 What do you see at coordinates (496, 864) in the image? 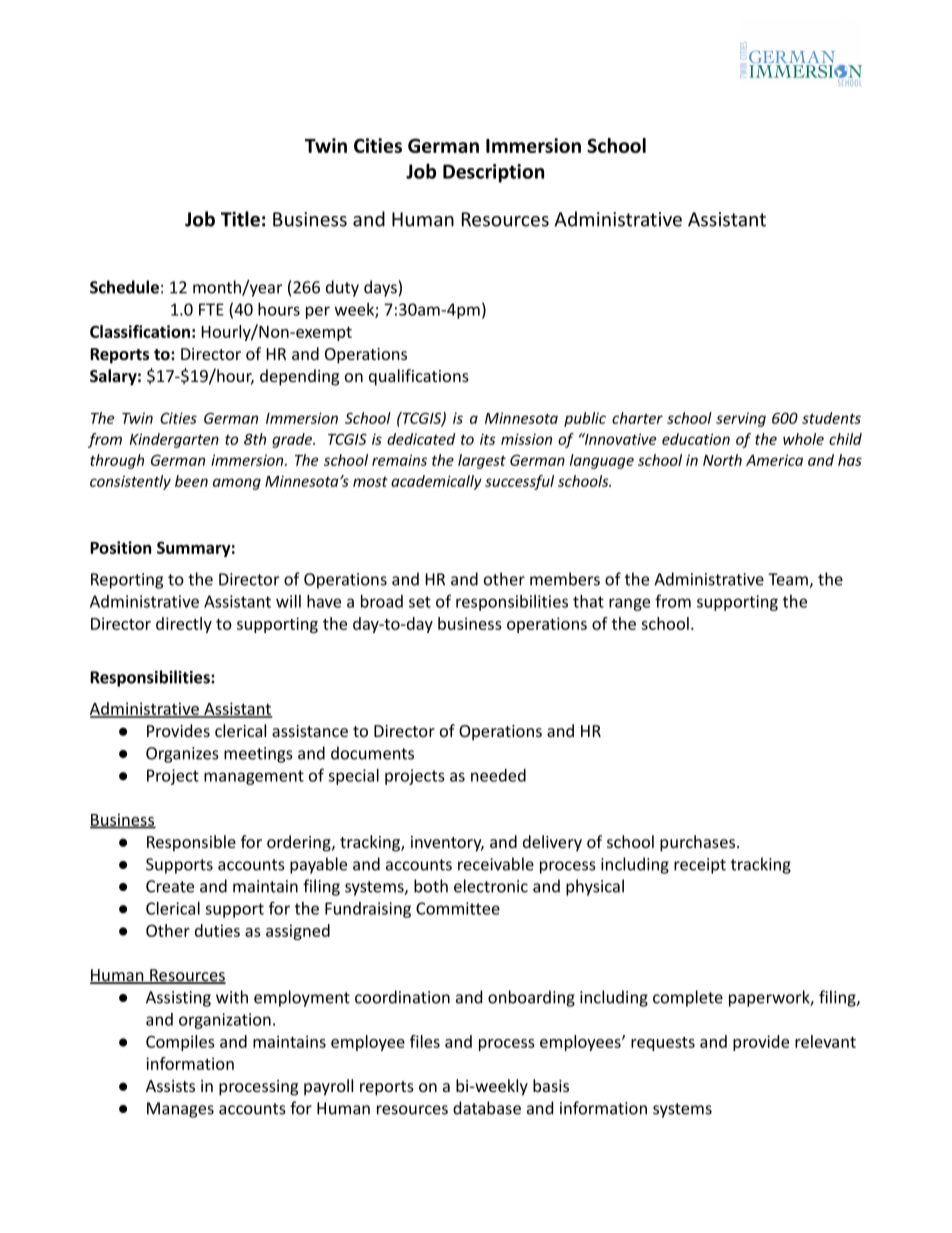
I see `receivable` at bounding box center [496, 864].
